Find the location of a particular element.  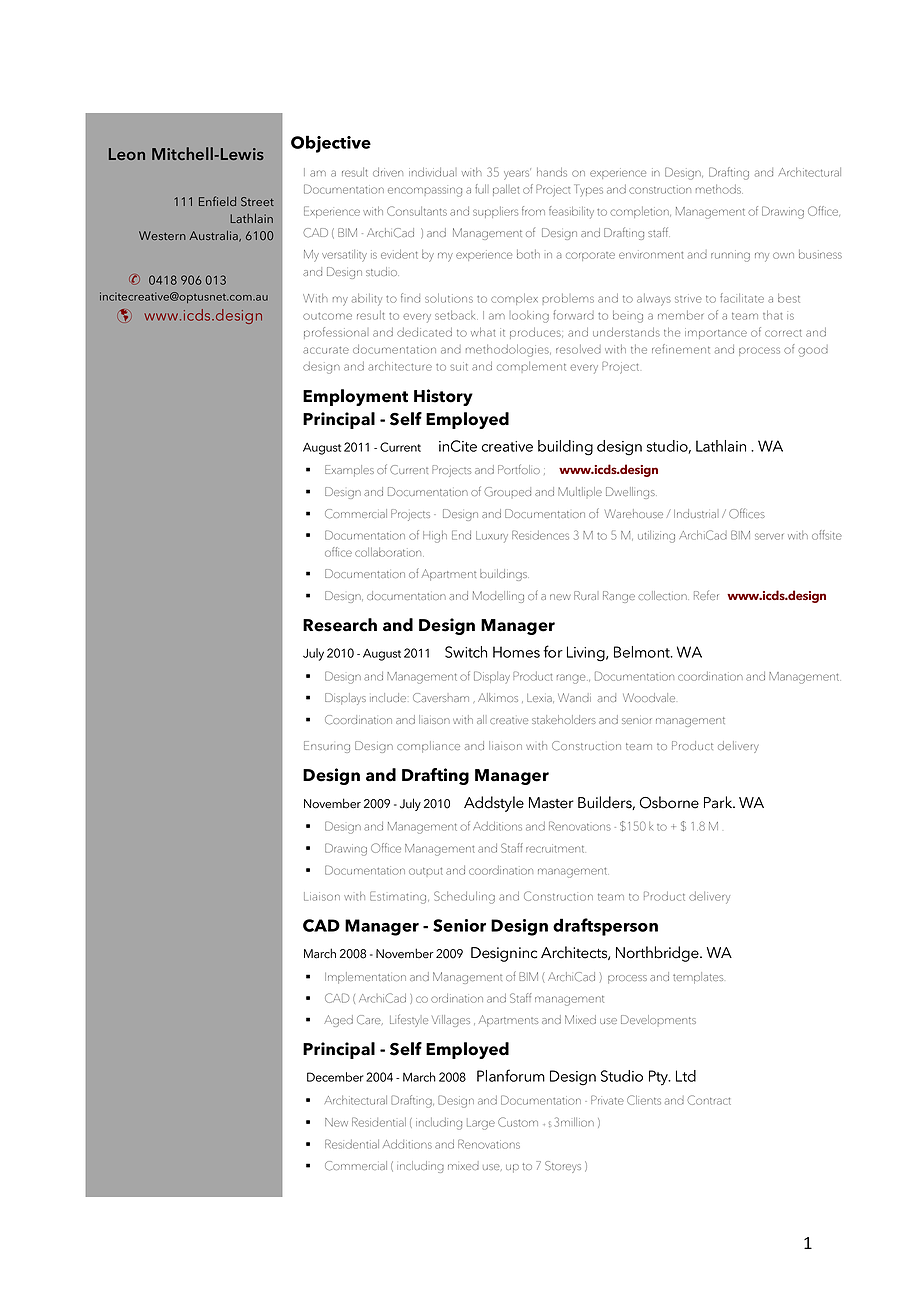

Ensuring is located at coordinates (327, 747).
